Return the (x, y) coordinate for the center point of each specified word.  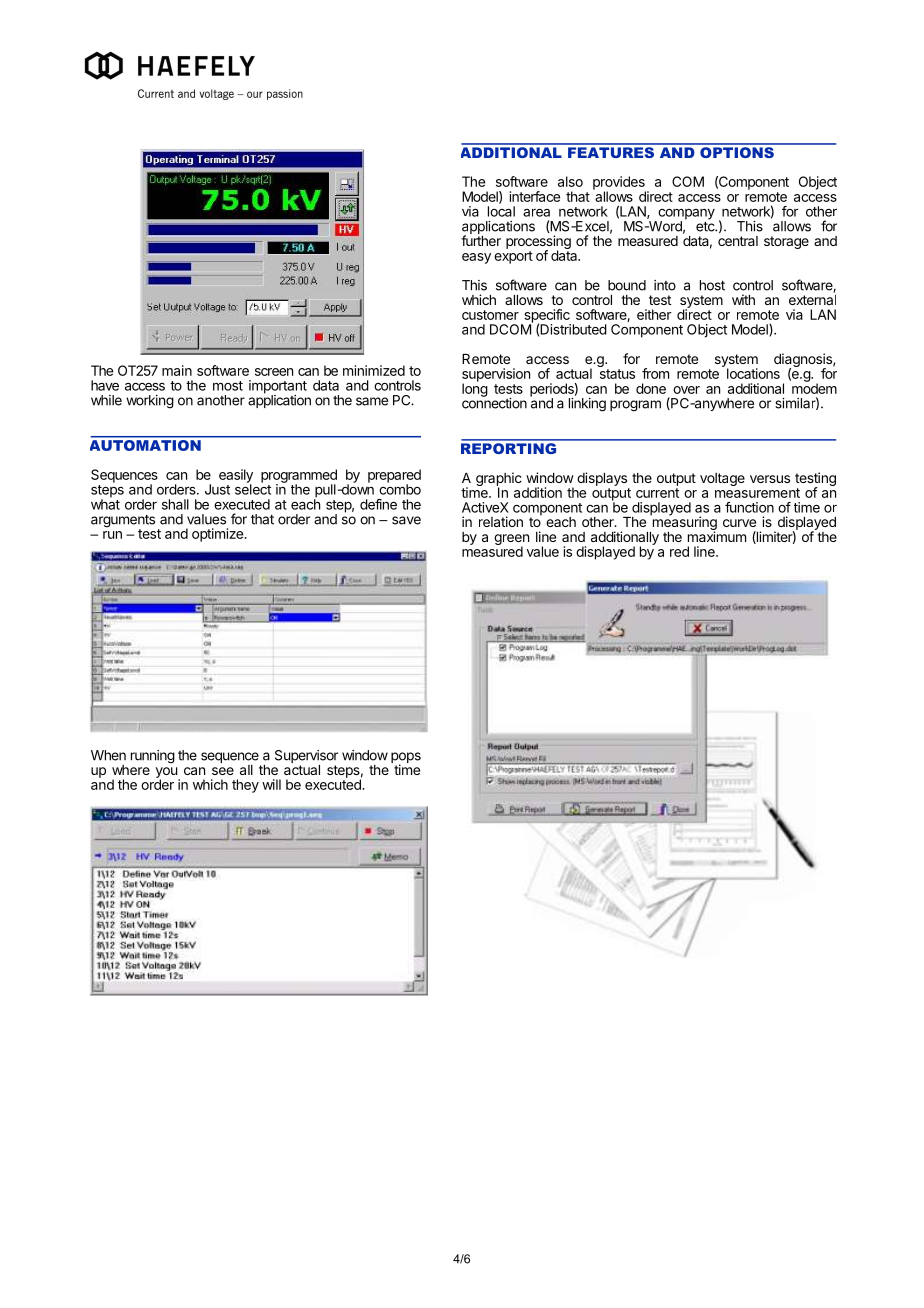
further (481, 239)
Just (217, 489)
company (685, 215)
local (501, 211)
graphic (499, 480)
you (167, 774)
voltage (722, 479)
